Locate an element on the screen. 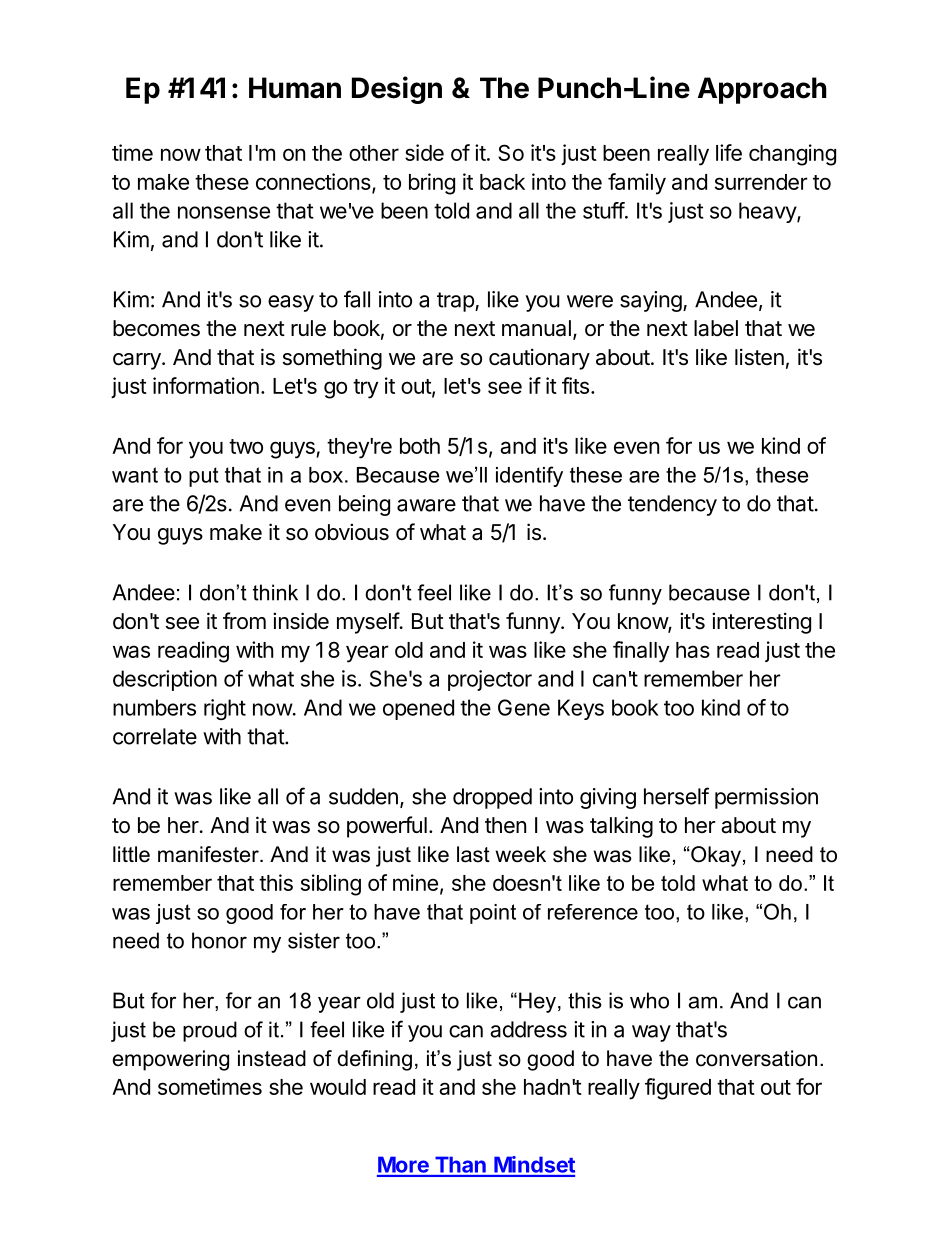 The height and width of the screenshot is (1233, 952). myself is located at coordinates (368, 623).
